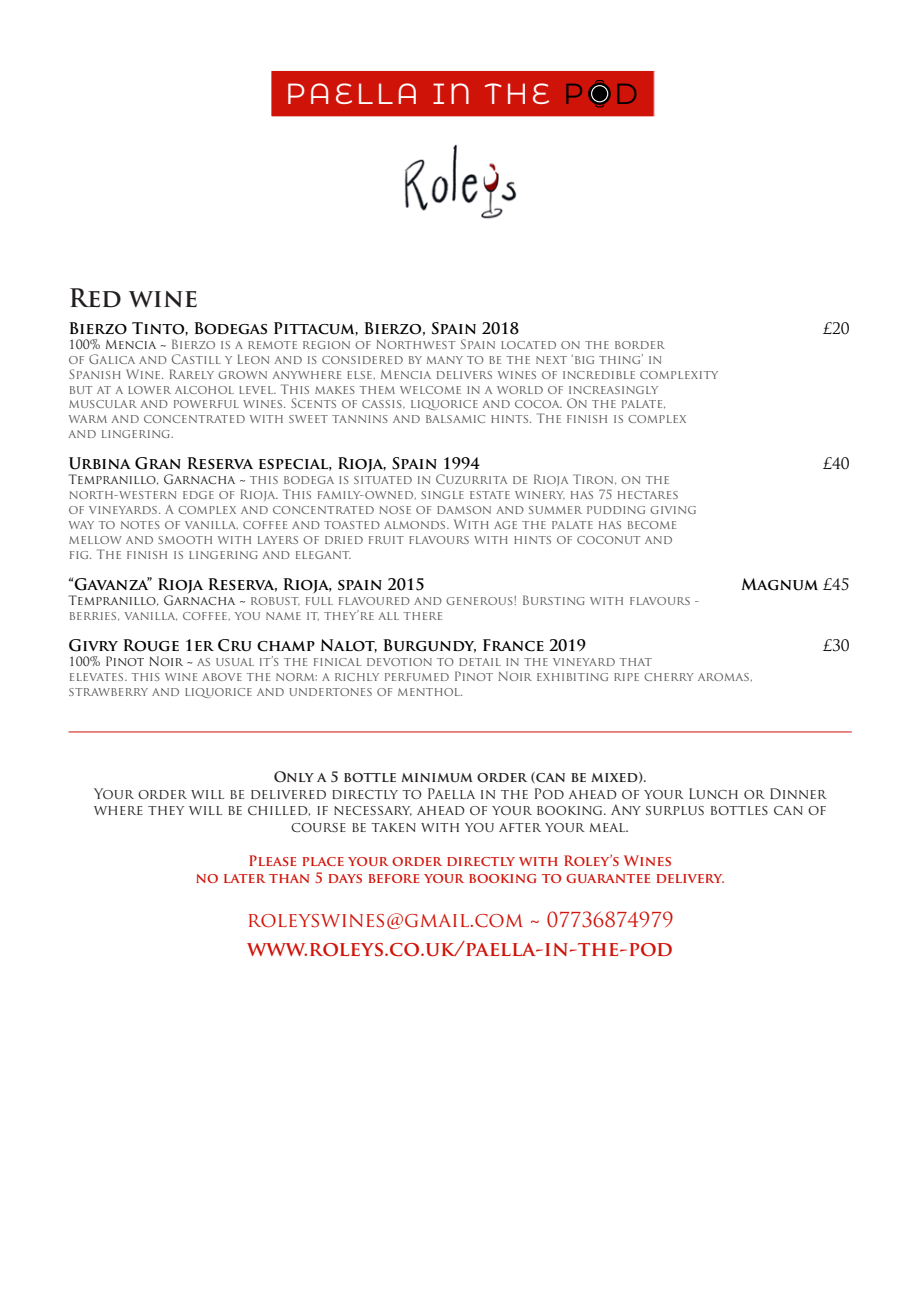  I want to click on later, so click(244, 878).
